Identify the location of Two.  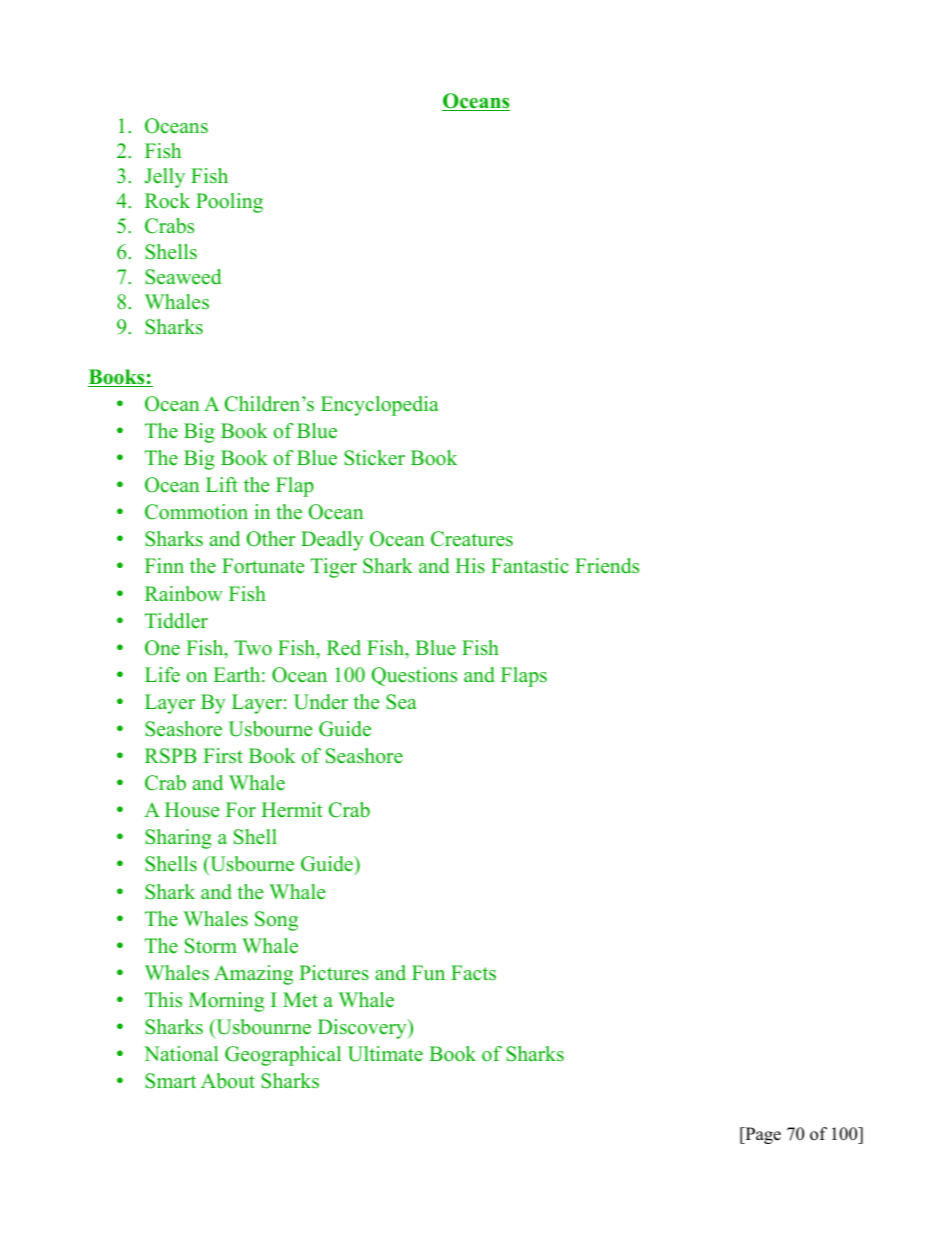
(253, 648).
